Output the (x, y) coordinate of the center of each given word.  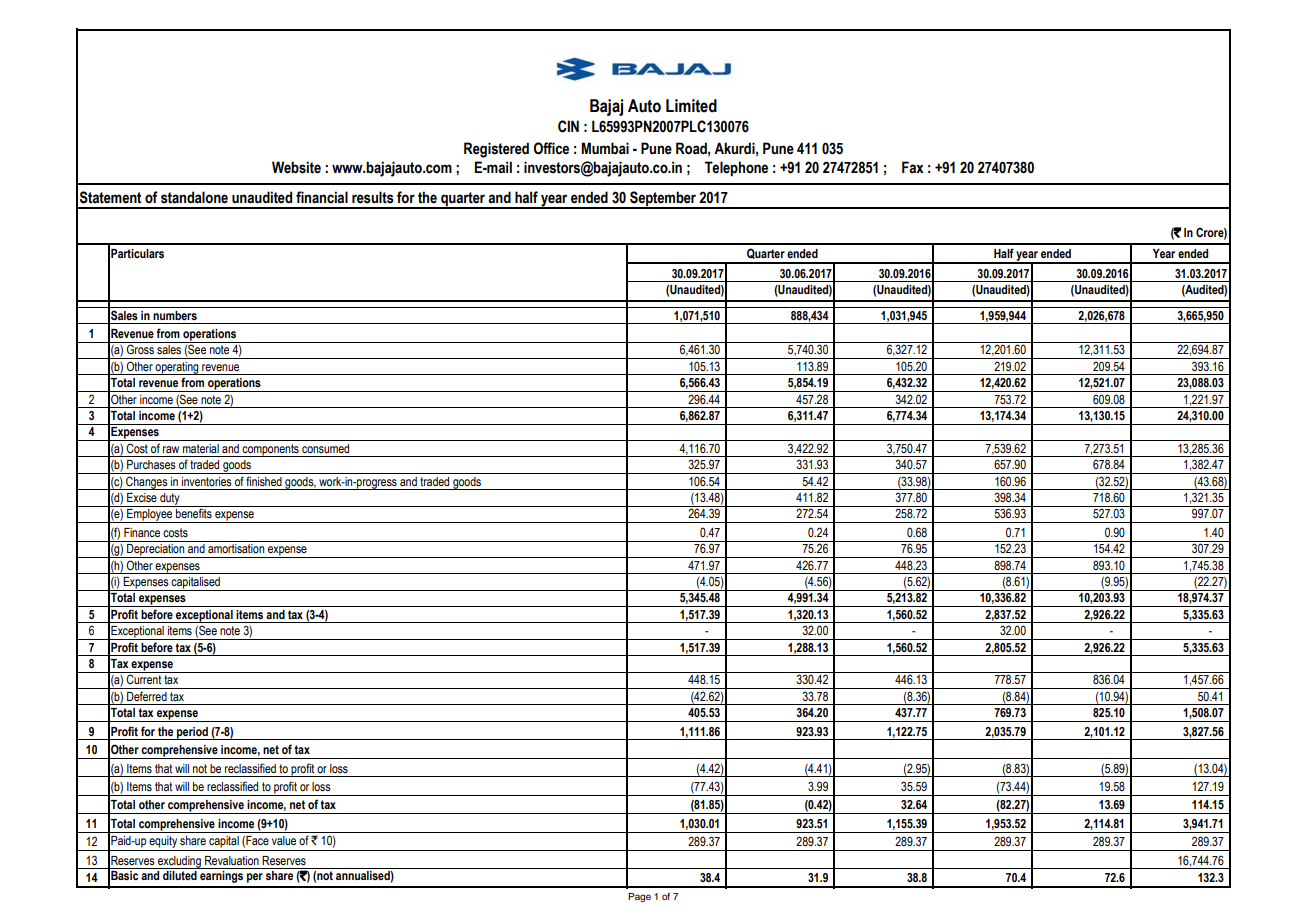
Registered (496, 150)
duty (170, 500)
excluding (179, 862)
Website (296, 167)
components (270, 450)
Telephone (736, 168)
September (663, 199)
